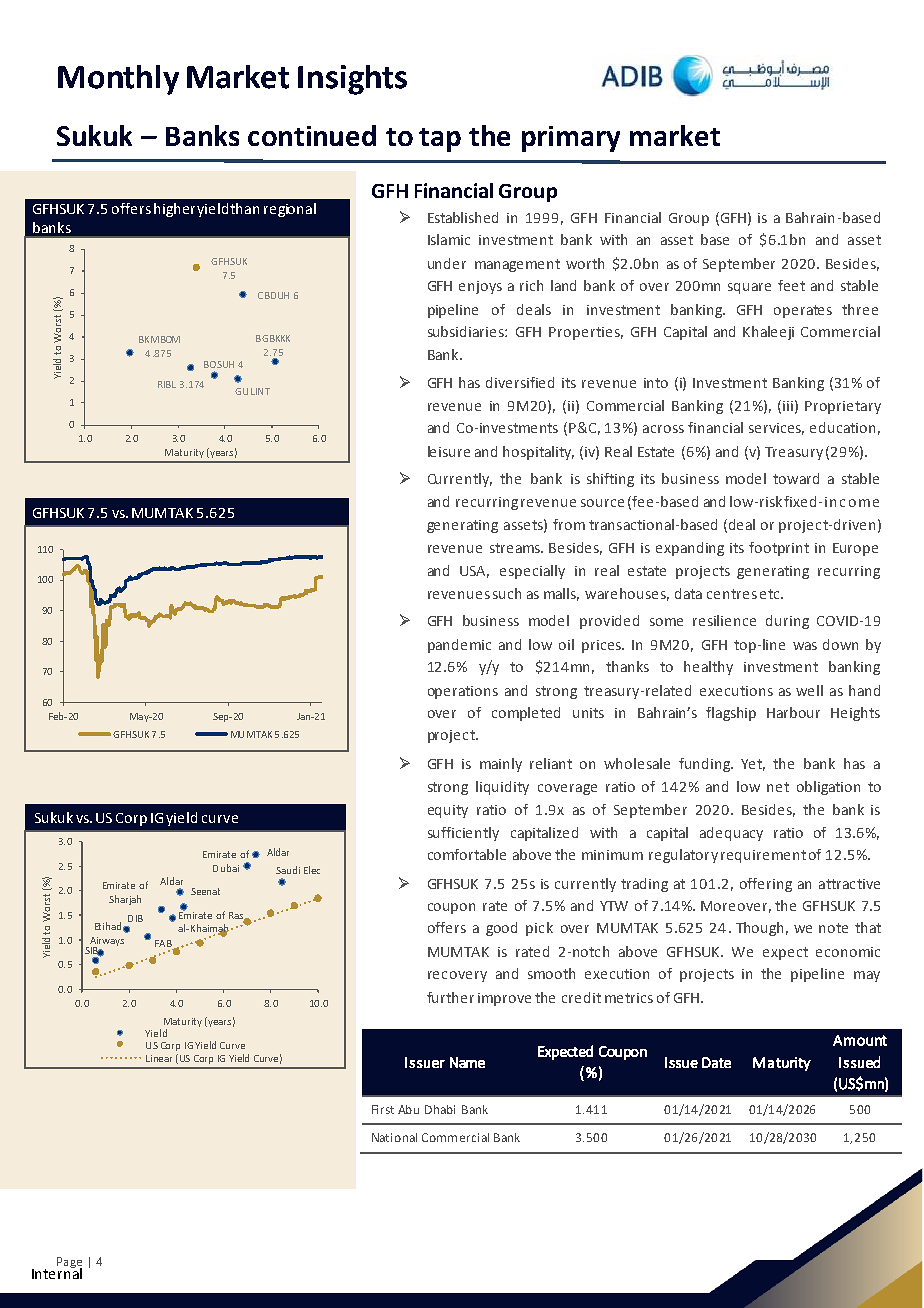 Image resolution: width=924 pixels, height=1308 pixels. Describe the element at coordinates (516, 548) in the screenshot. I see `streams` at that location.
